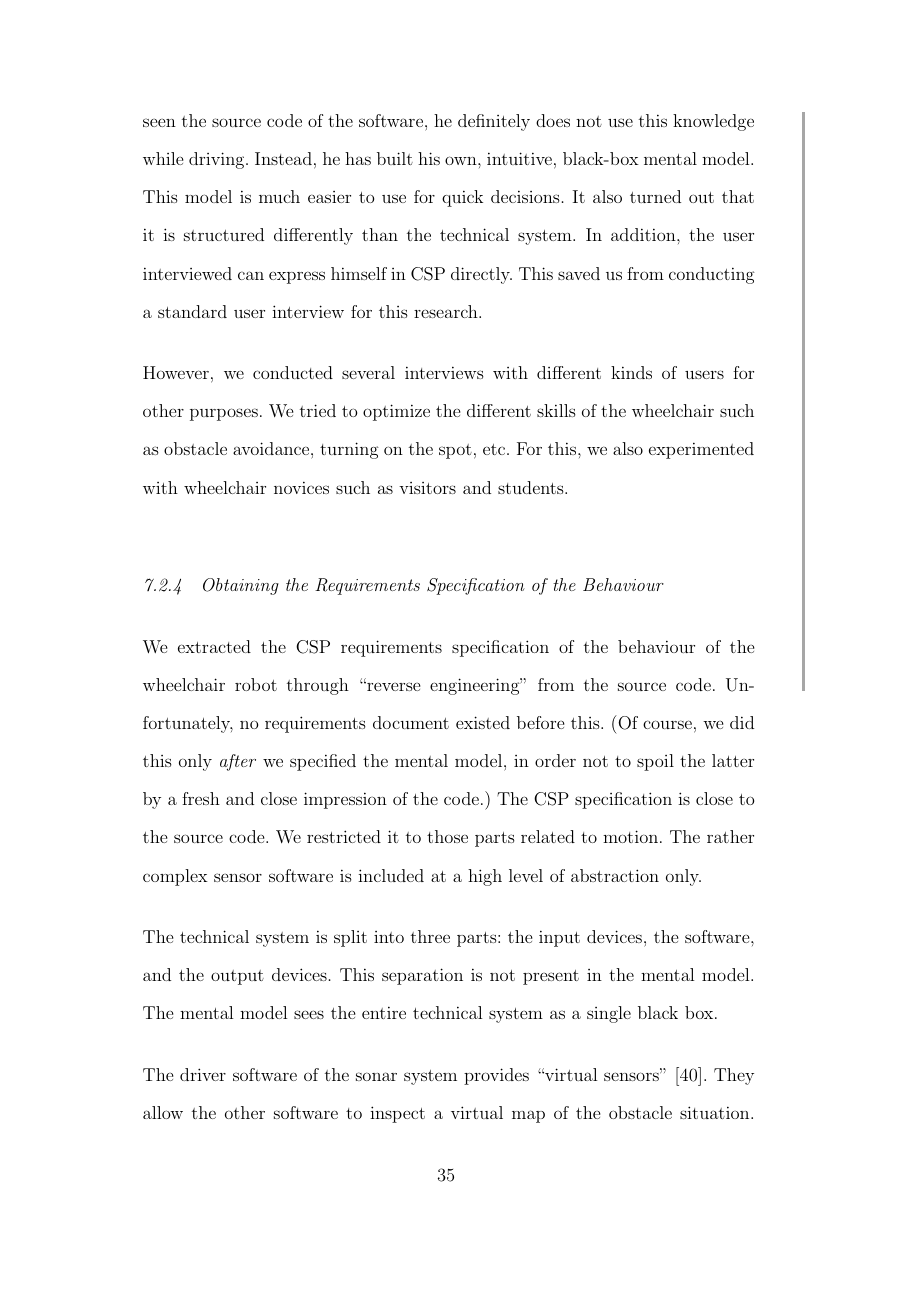  Describe the element at coordinates (631, 372) in the image. I see `kinds` at that location.
